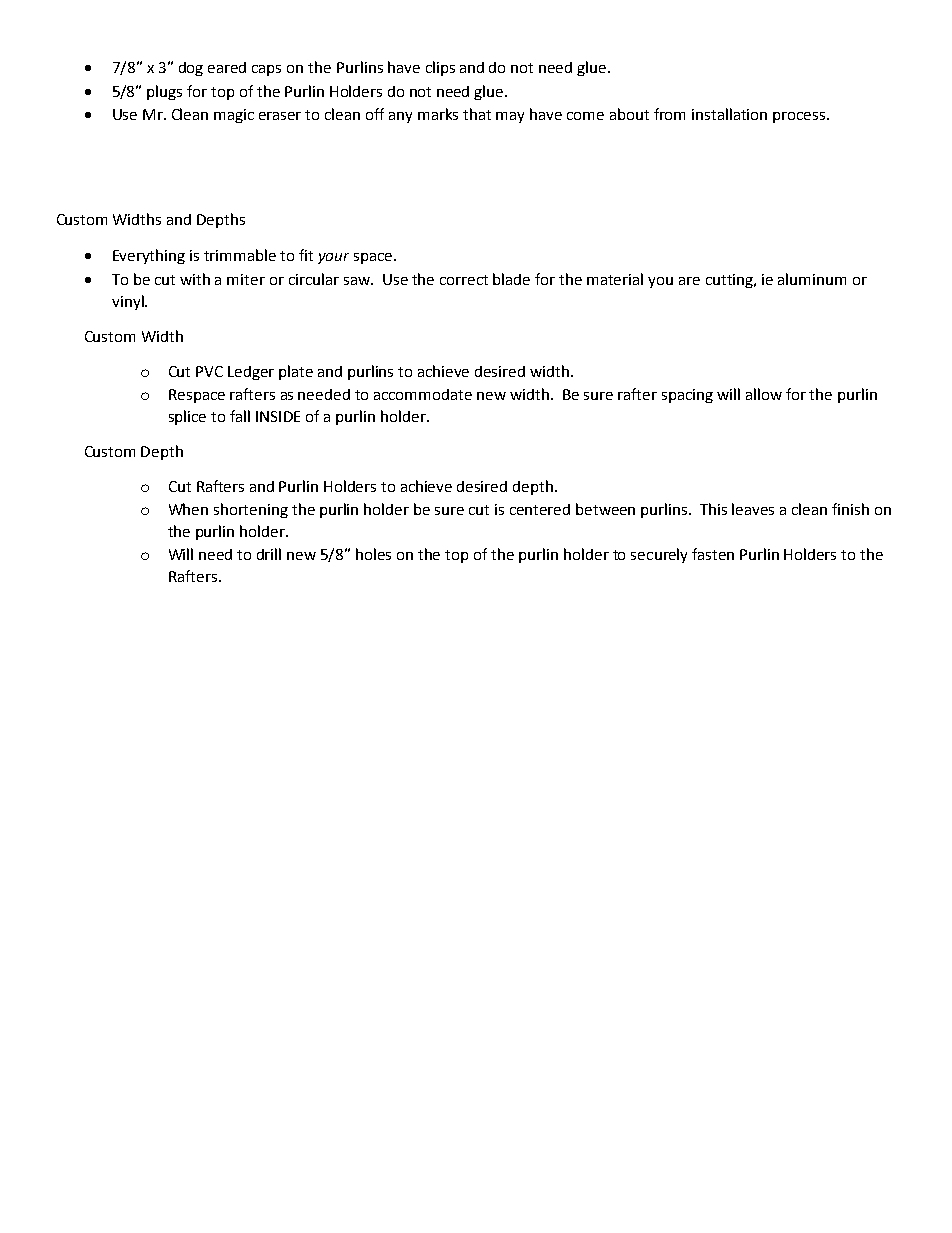  Describe the element at coordinates (129, 302) in the screenshot. I see `vinyl` at that location.
